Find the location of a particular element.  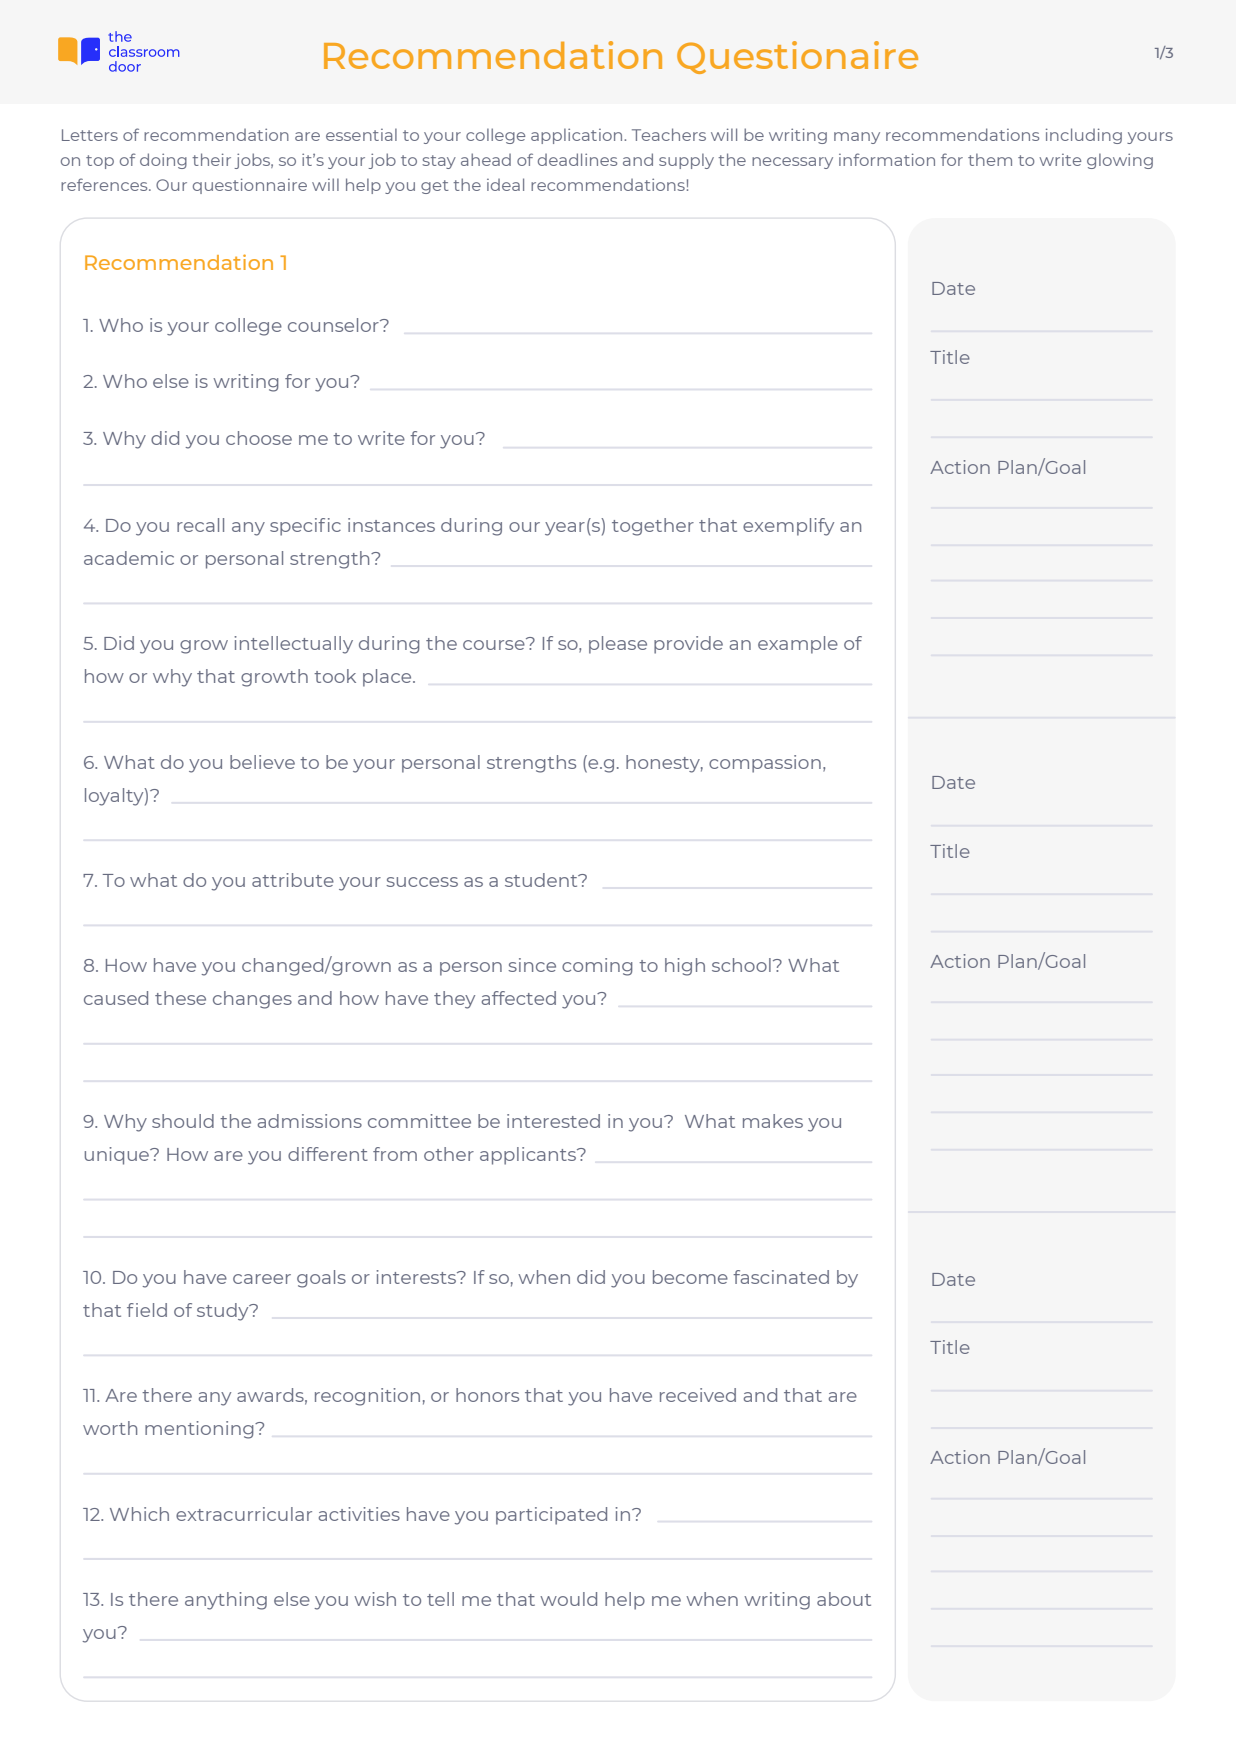

anything is located at coordinates (226, 1601).
